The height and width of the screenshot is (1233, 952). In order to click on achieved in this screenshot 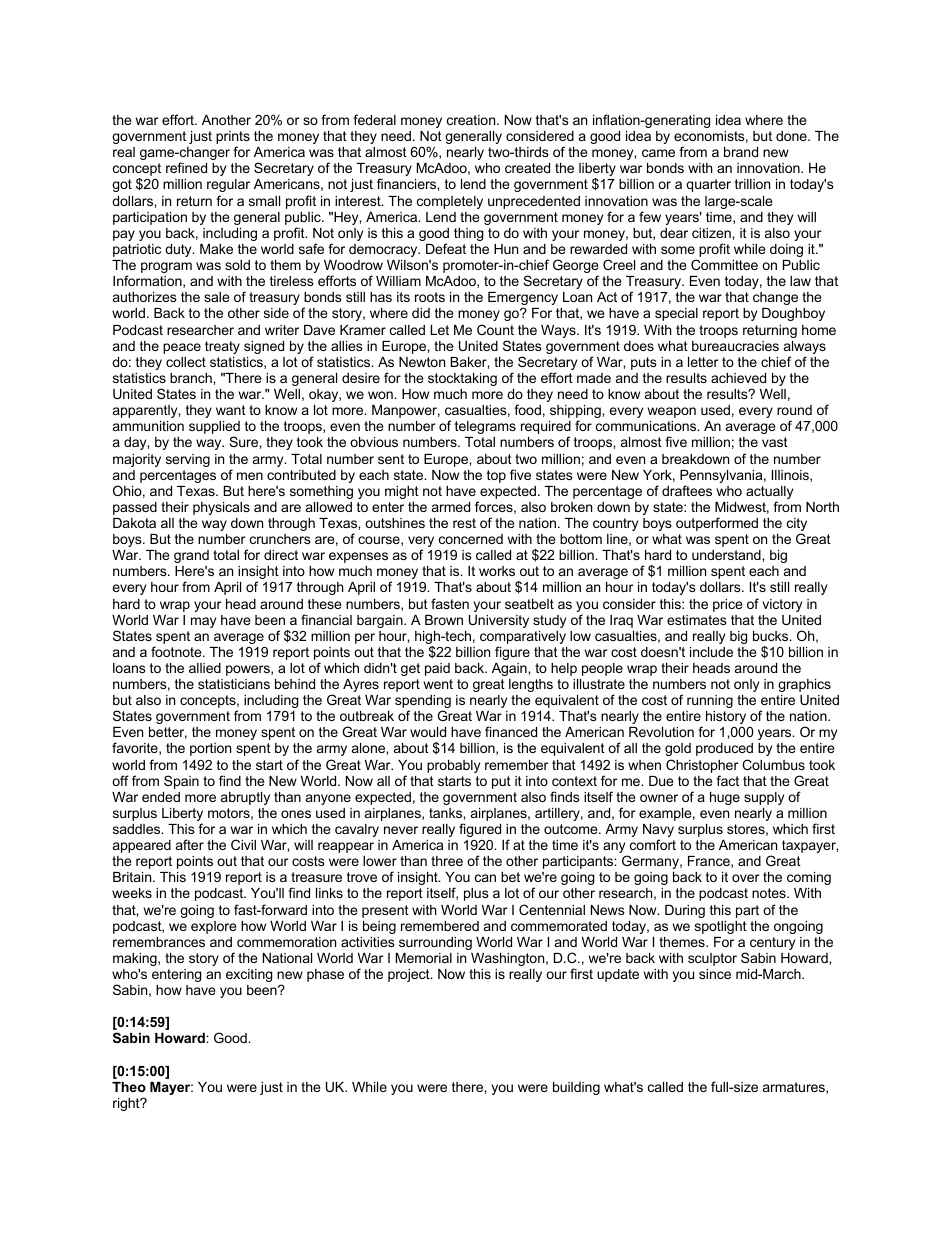, I will do `click(738, 378)`.
